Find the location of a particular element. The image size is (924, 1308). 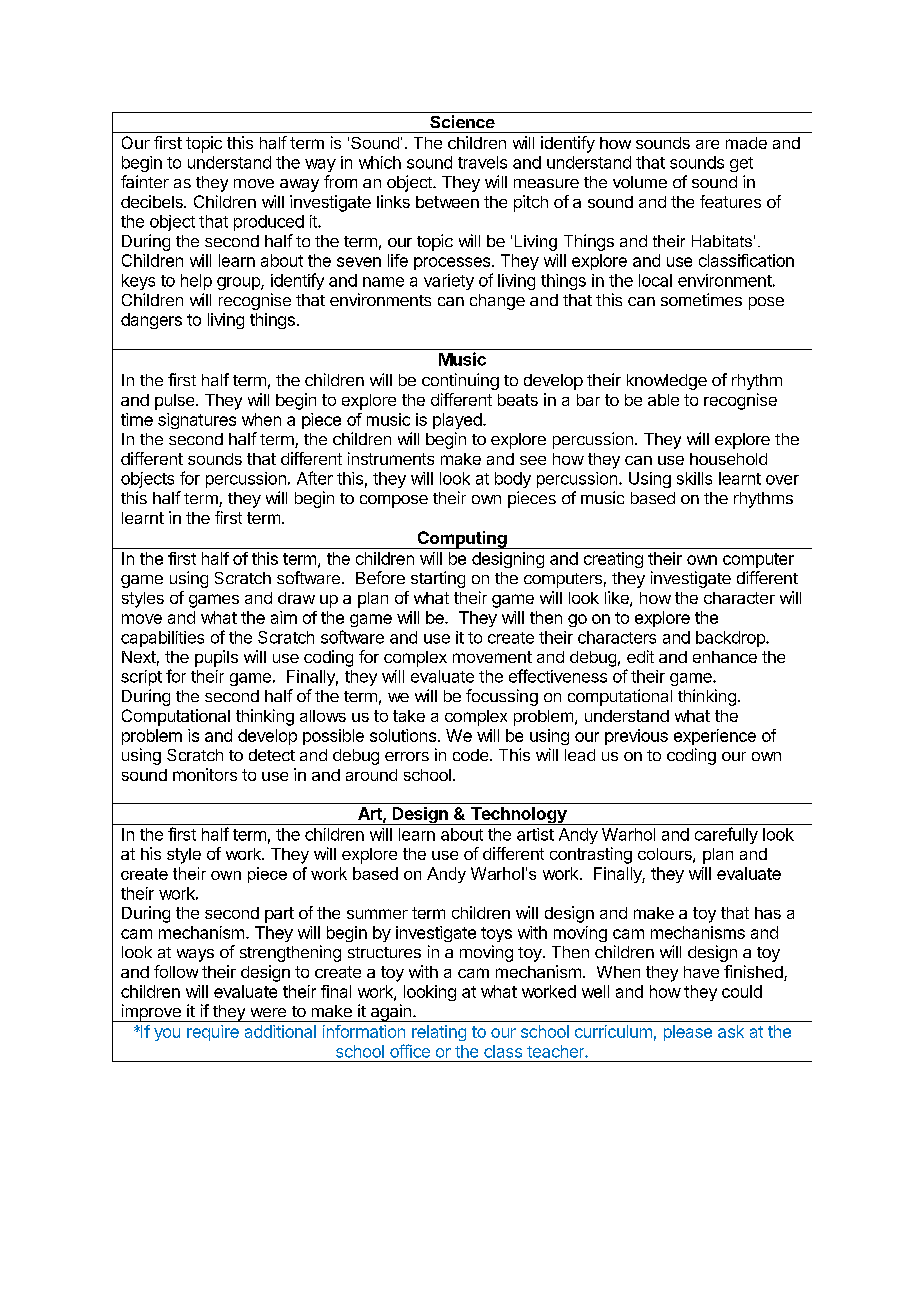

office is located at coordinates (410, 1051).
